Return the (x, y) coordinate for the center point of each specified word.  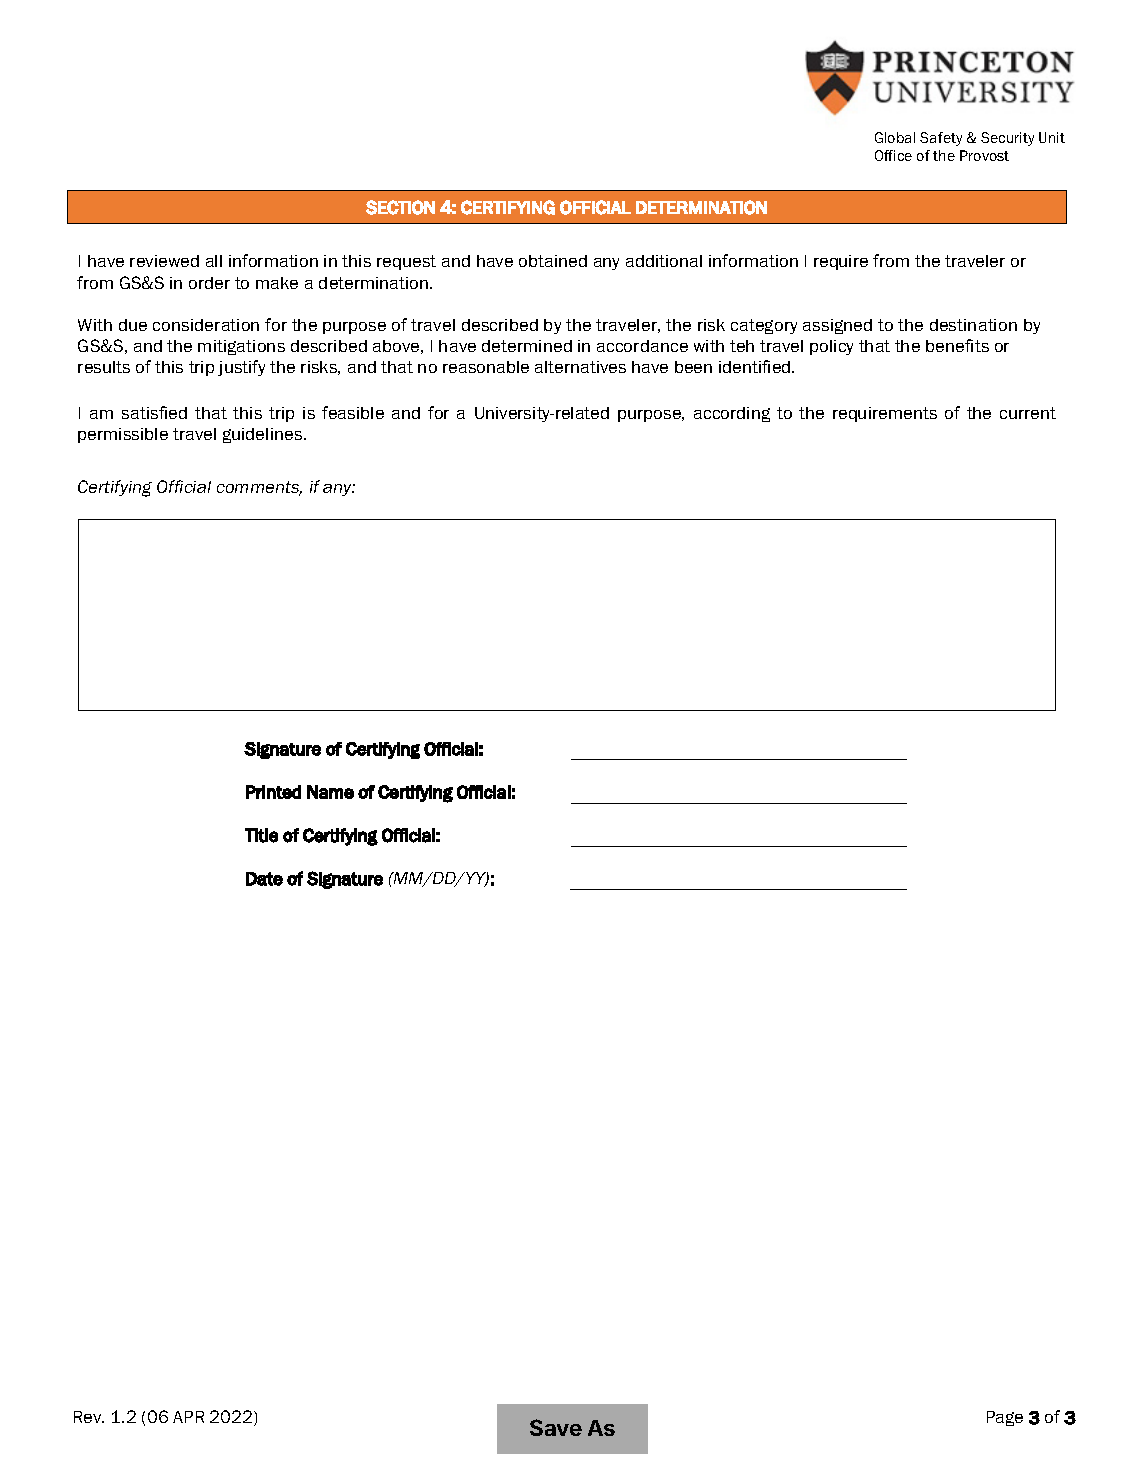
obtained (553, 261)
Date (264, 879)
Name (330, 792)
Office (893, 155)
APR (188, 1417)
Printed (273, 792)
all (214, 261)
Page (1005, 1418)
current (1028, 413)
